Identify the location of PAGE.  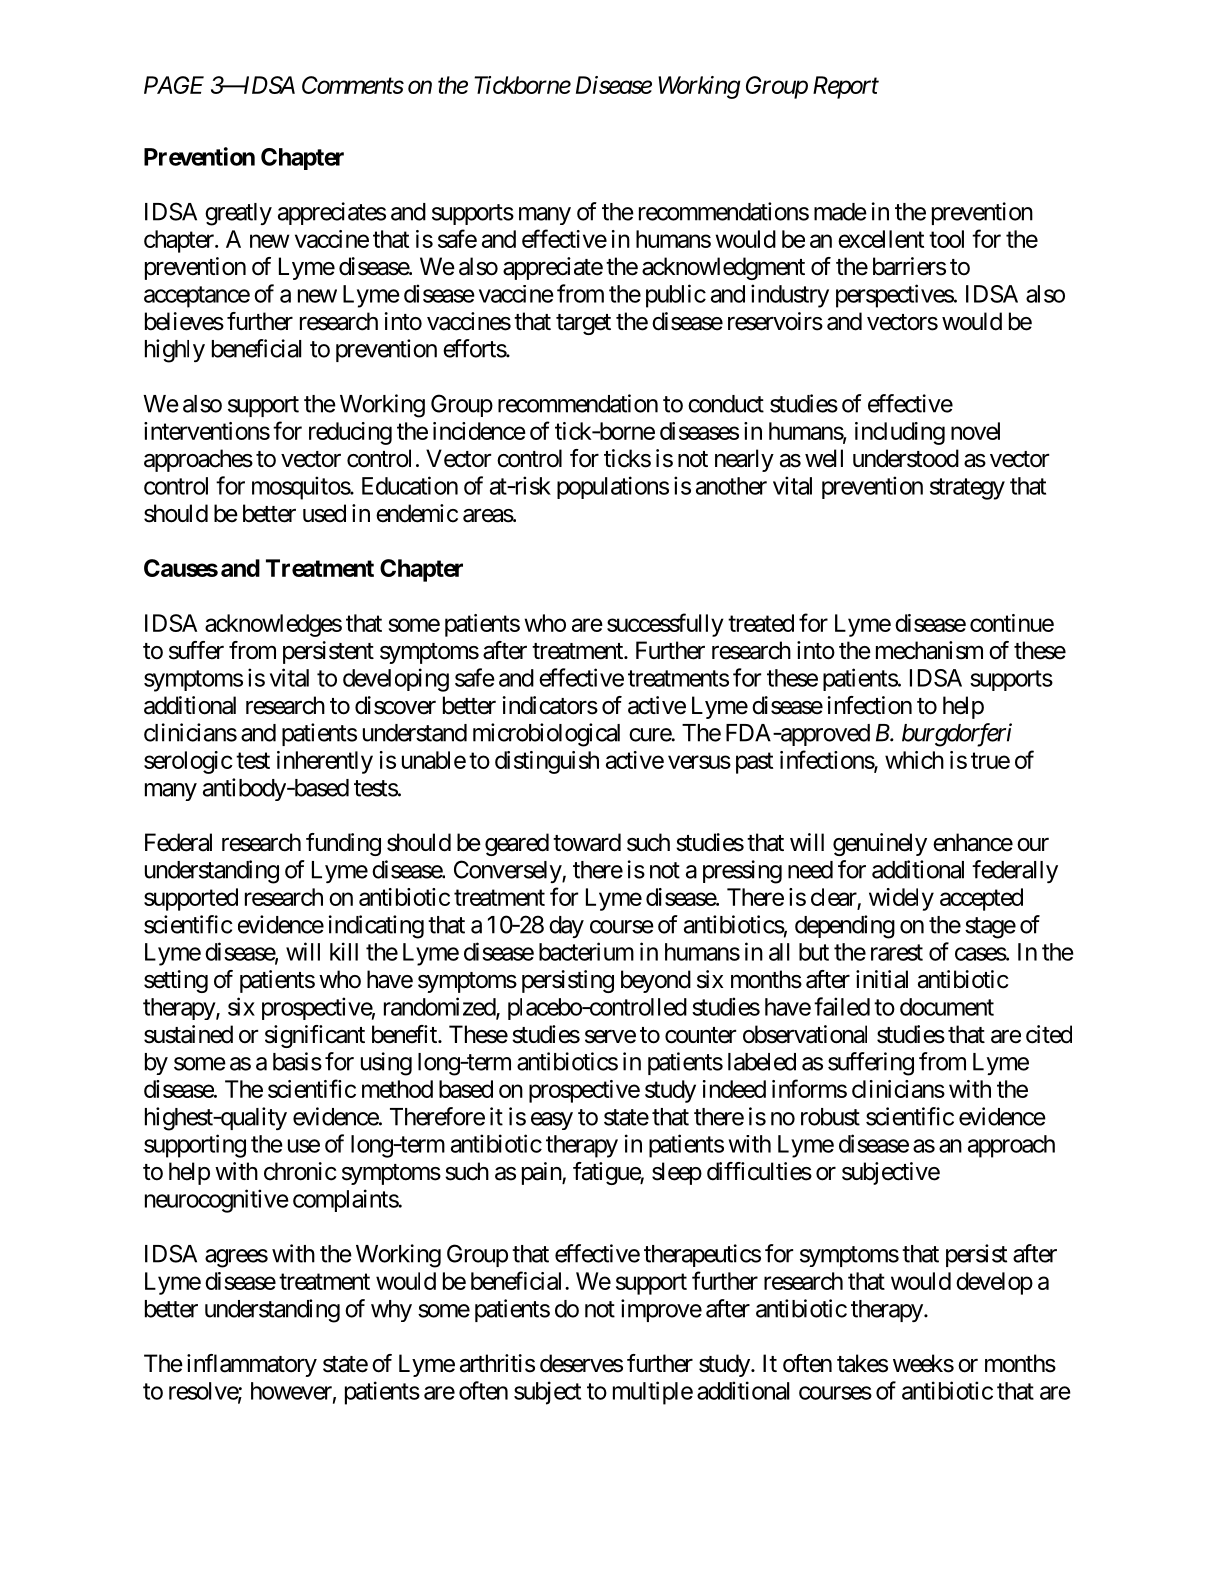
(174, 85).
